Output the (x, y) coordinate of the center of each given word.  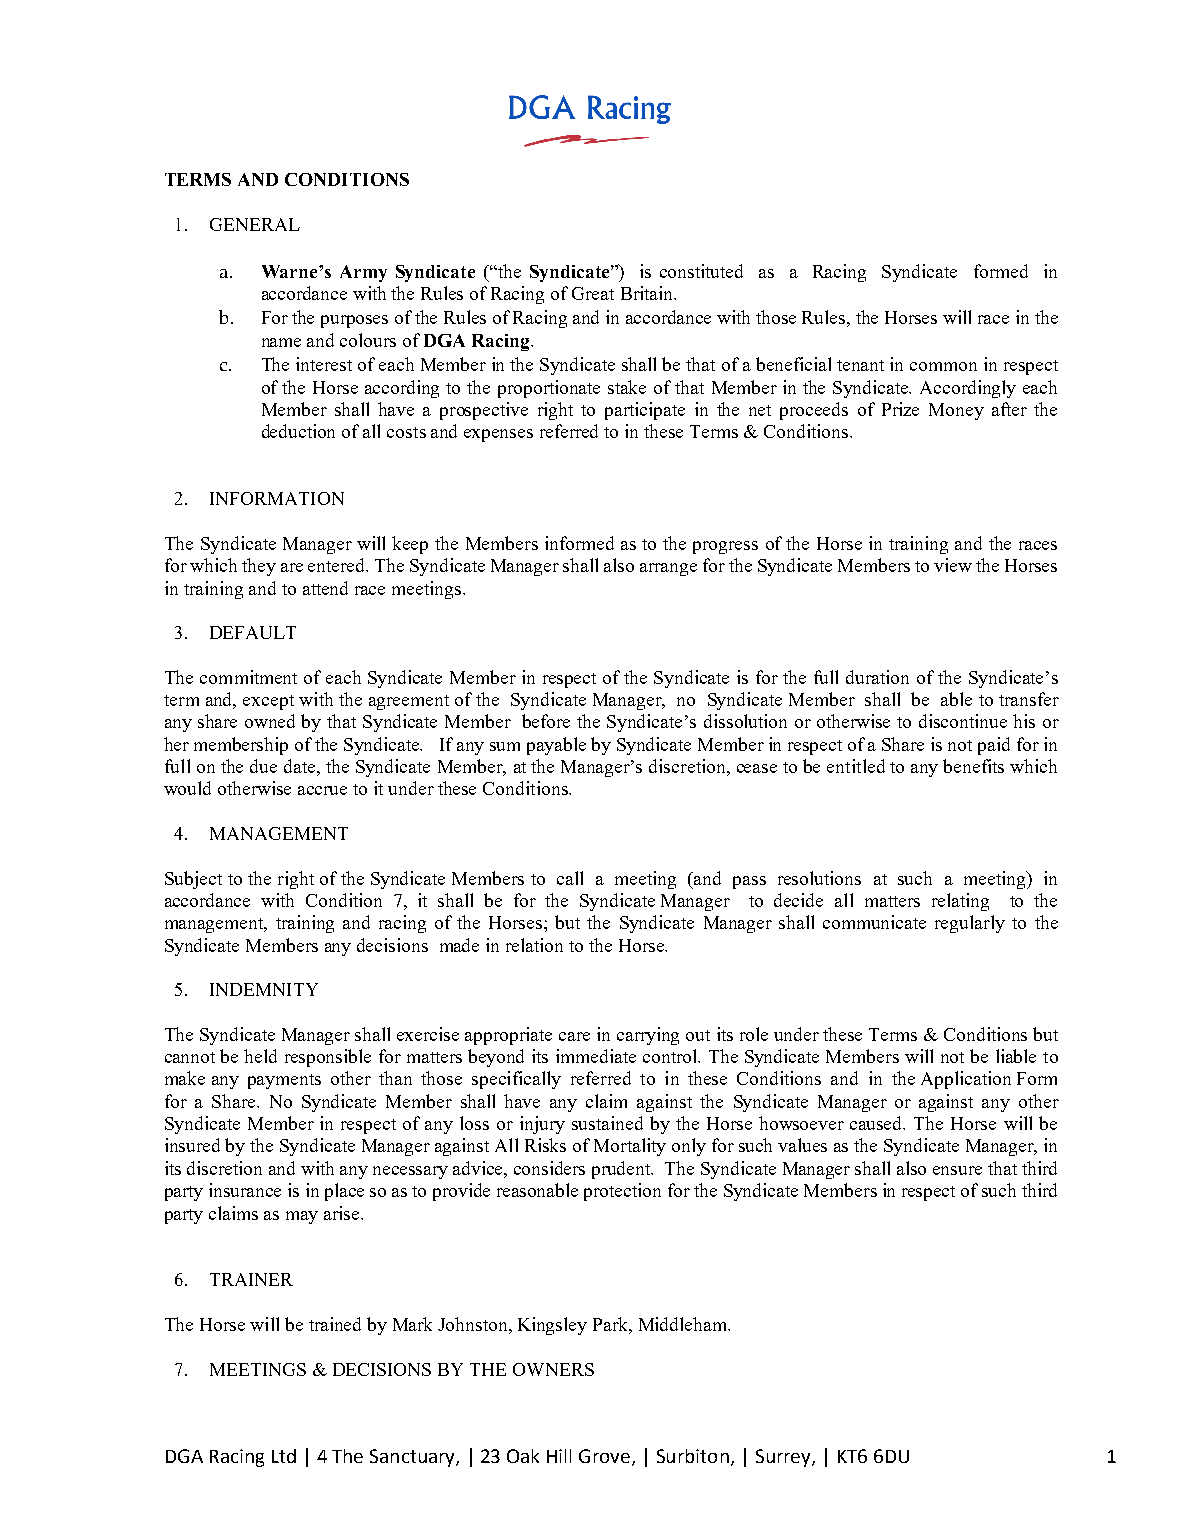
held (260, 1056)
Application (966, 1080)
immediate (596, 1056)
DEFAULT (253, 632)
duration (877, 677)
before (546, 721)
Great (593, 293)
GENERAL (255, 224)
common (943, 366)
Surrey (784, 1458)
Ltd (284, 1456)
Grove (604, 1456)
